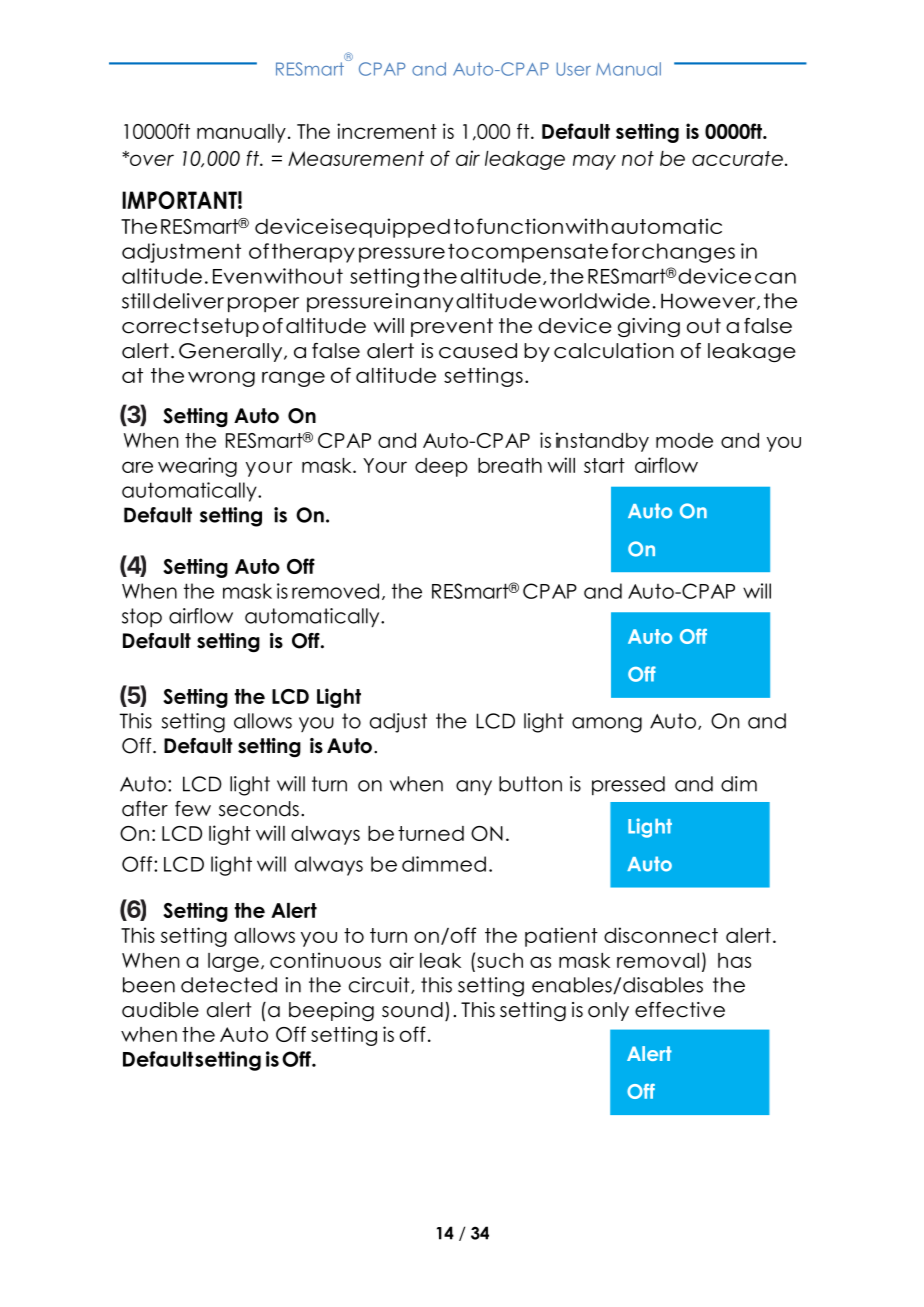  I want to click on Measurement, so click(356, 158).
